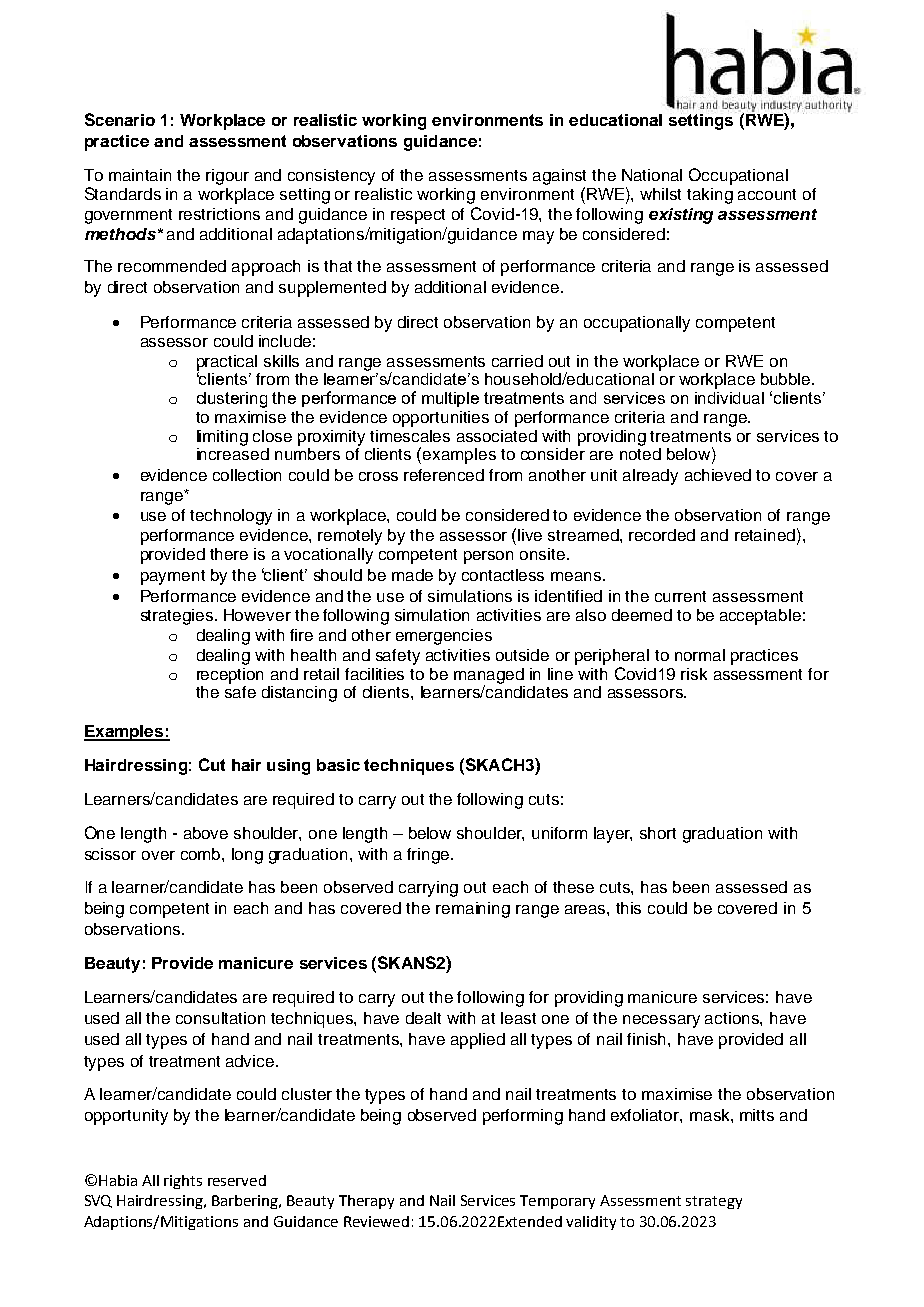 Image resolution: width=924 pixels, height=1307 pixels. What do you see at coordinates (227, 177) in the screenshot?
I see `rigour` at bounding box center [227, 177].
